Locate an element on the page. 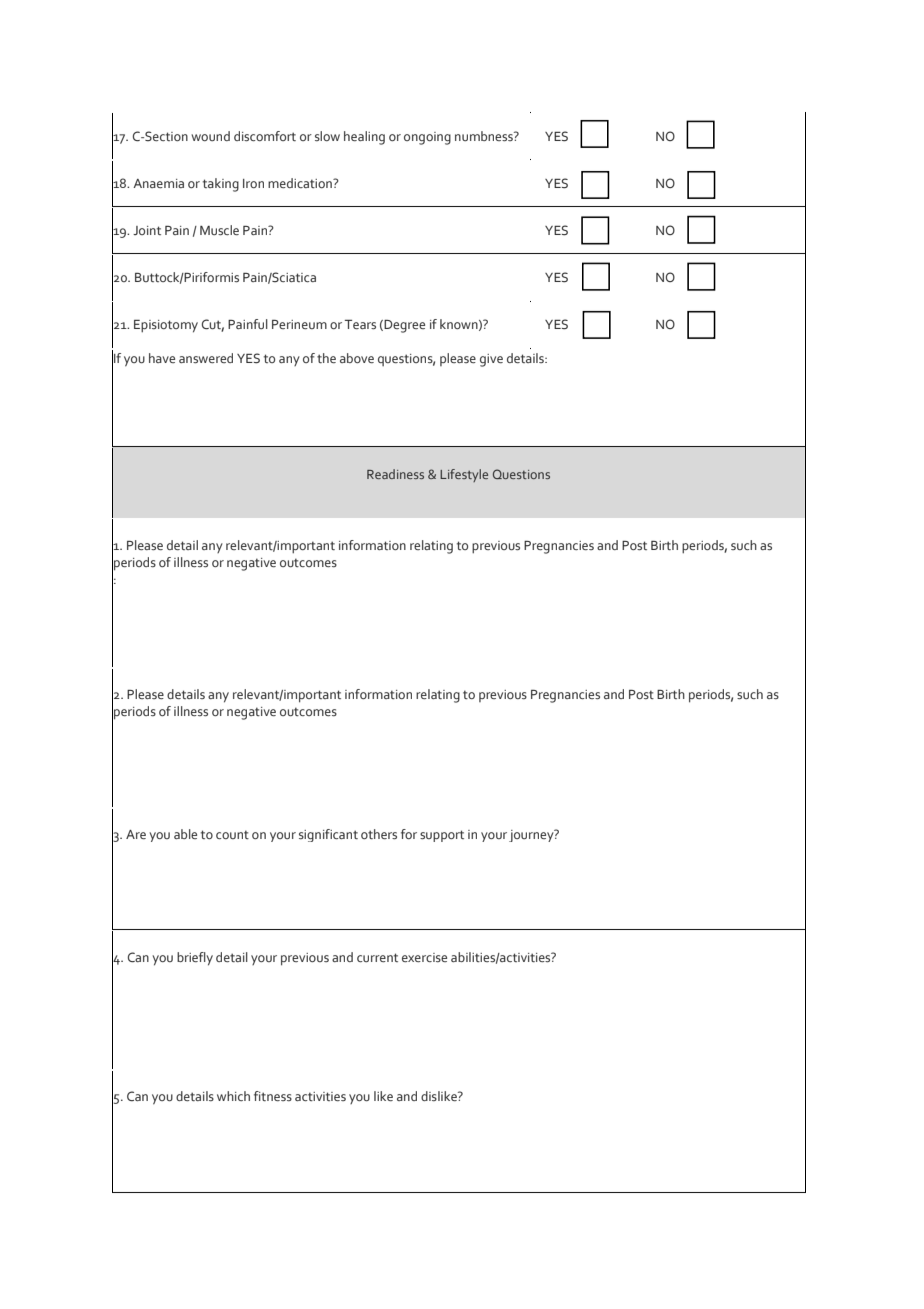 The width and height of the page is (924, 1309). Readiness is located at coordinates (395, 474).
